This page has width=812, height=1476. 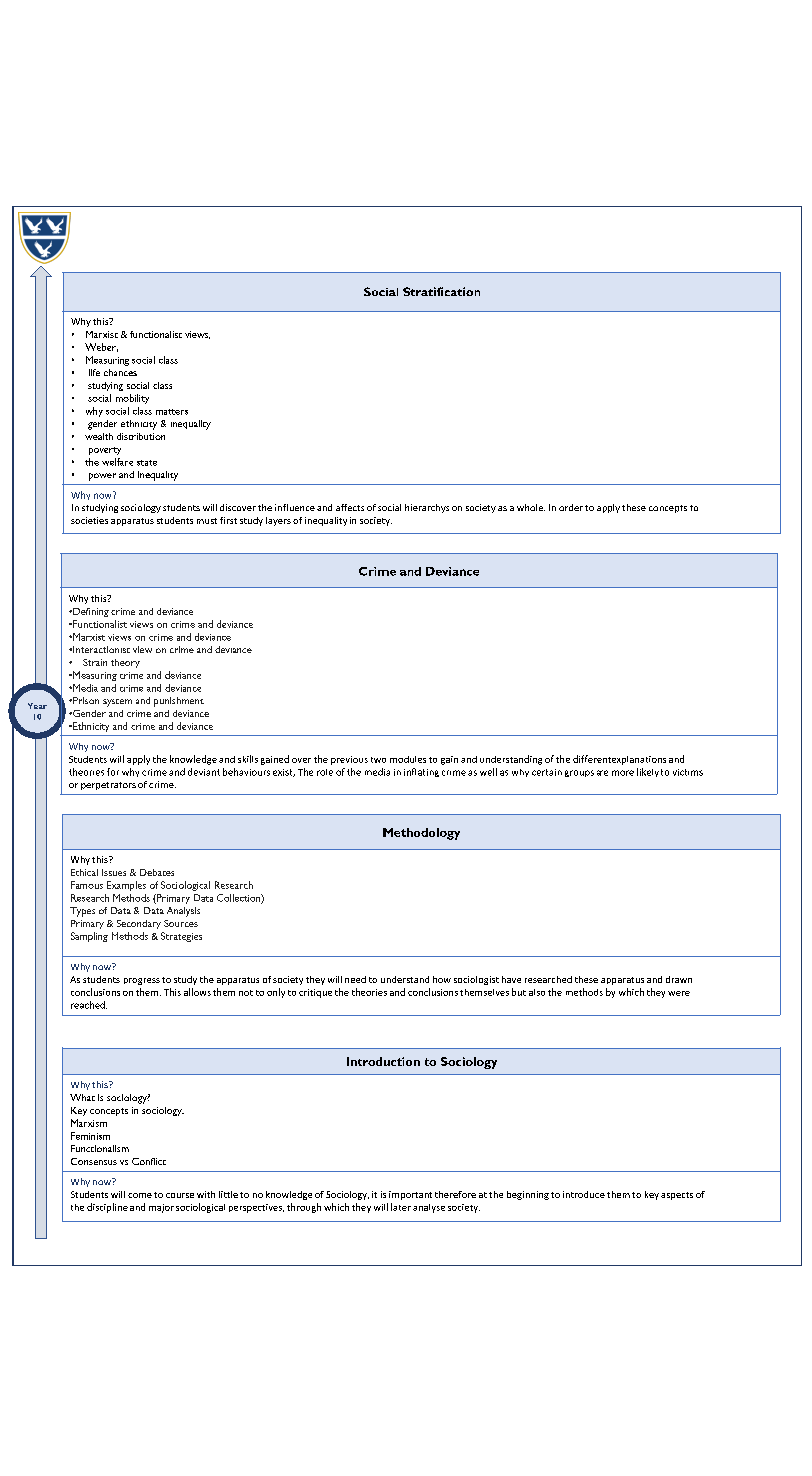 I want to click on Stratification, so click(x=441, y=291).
